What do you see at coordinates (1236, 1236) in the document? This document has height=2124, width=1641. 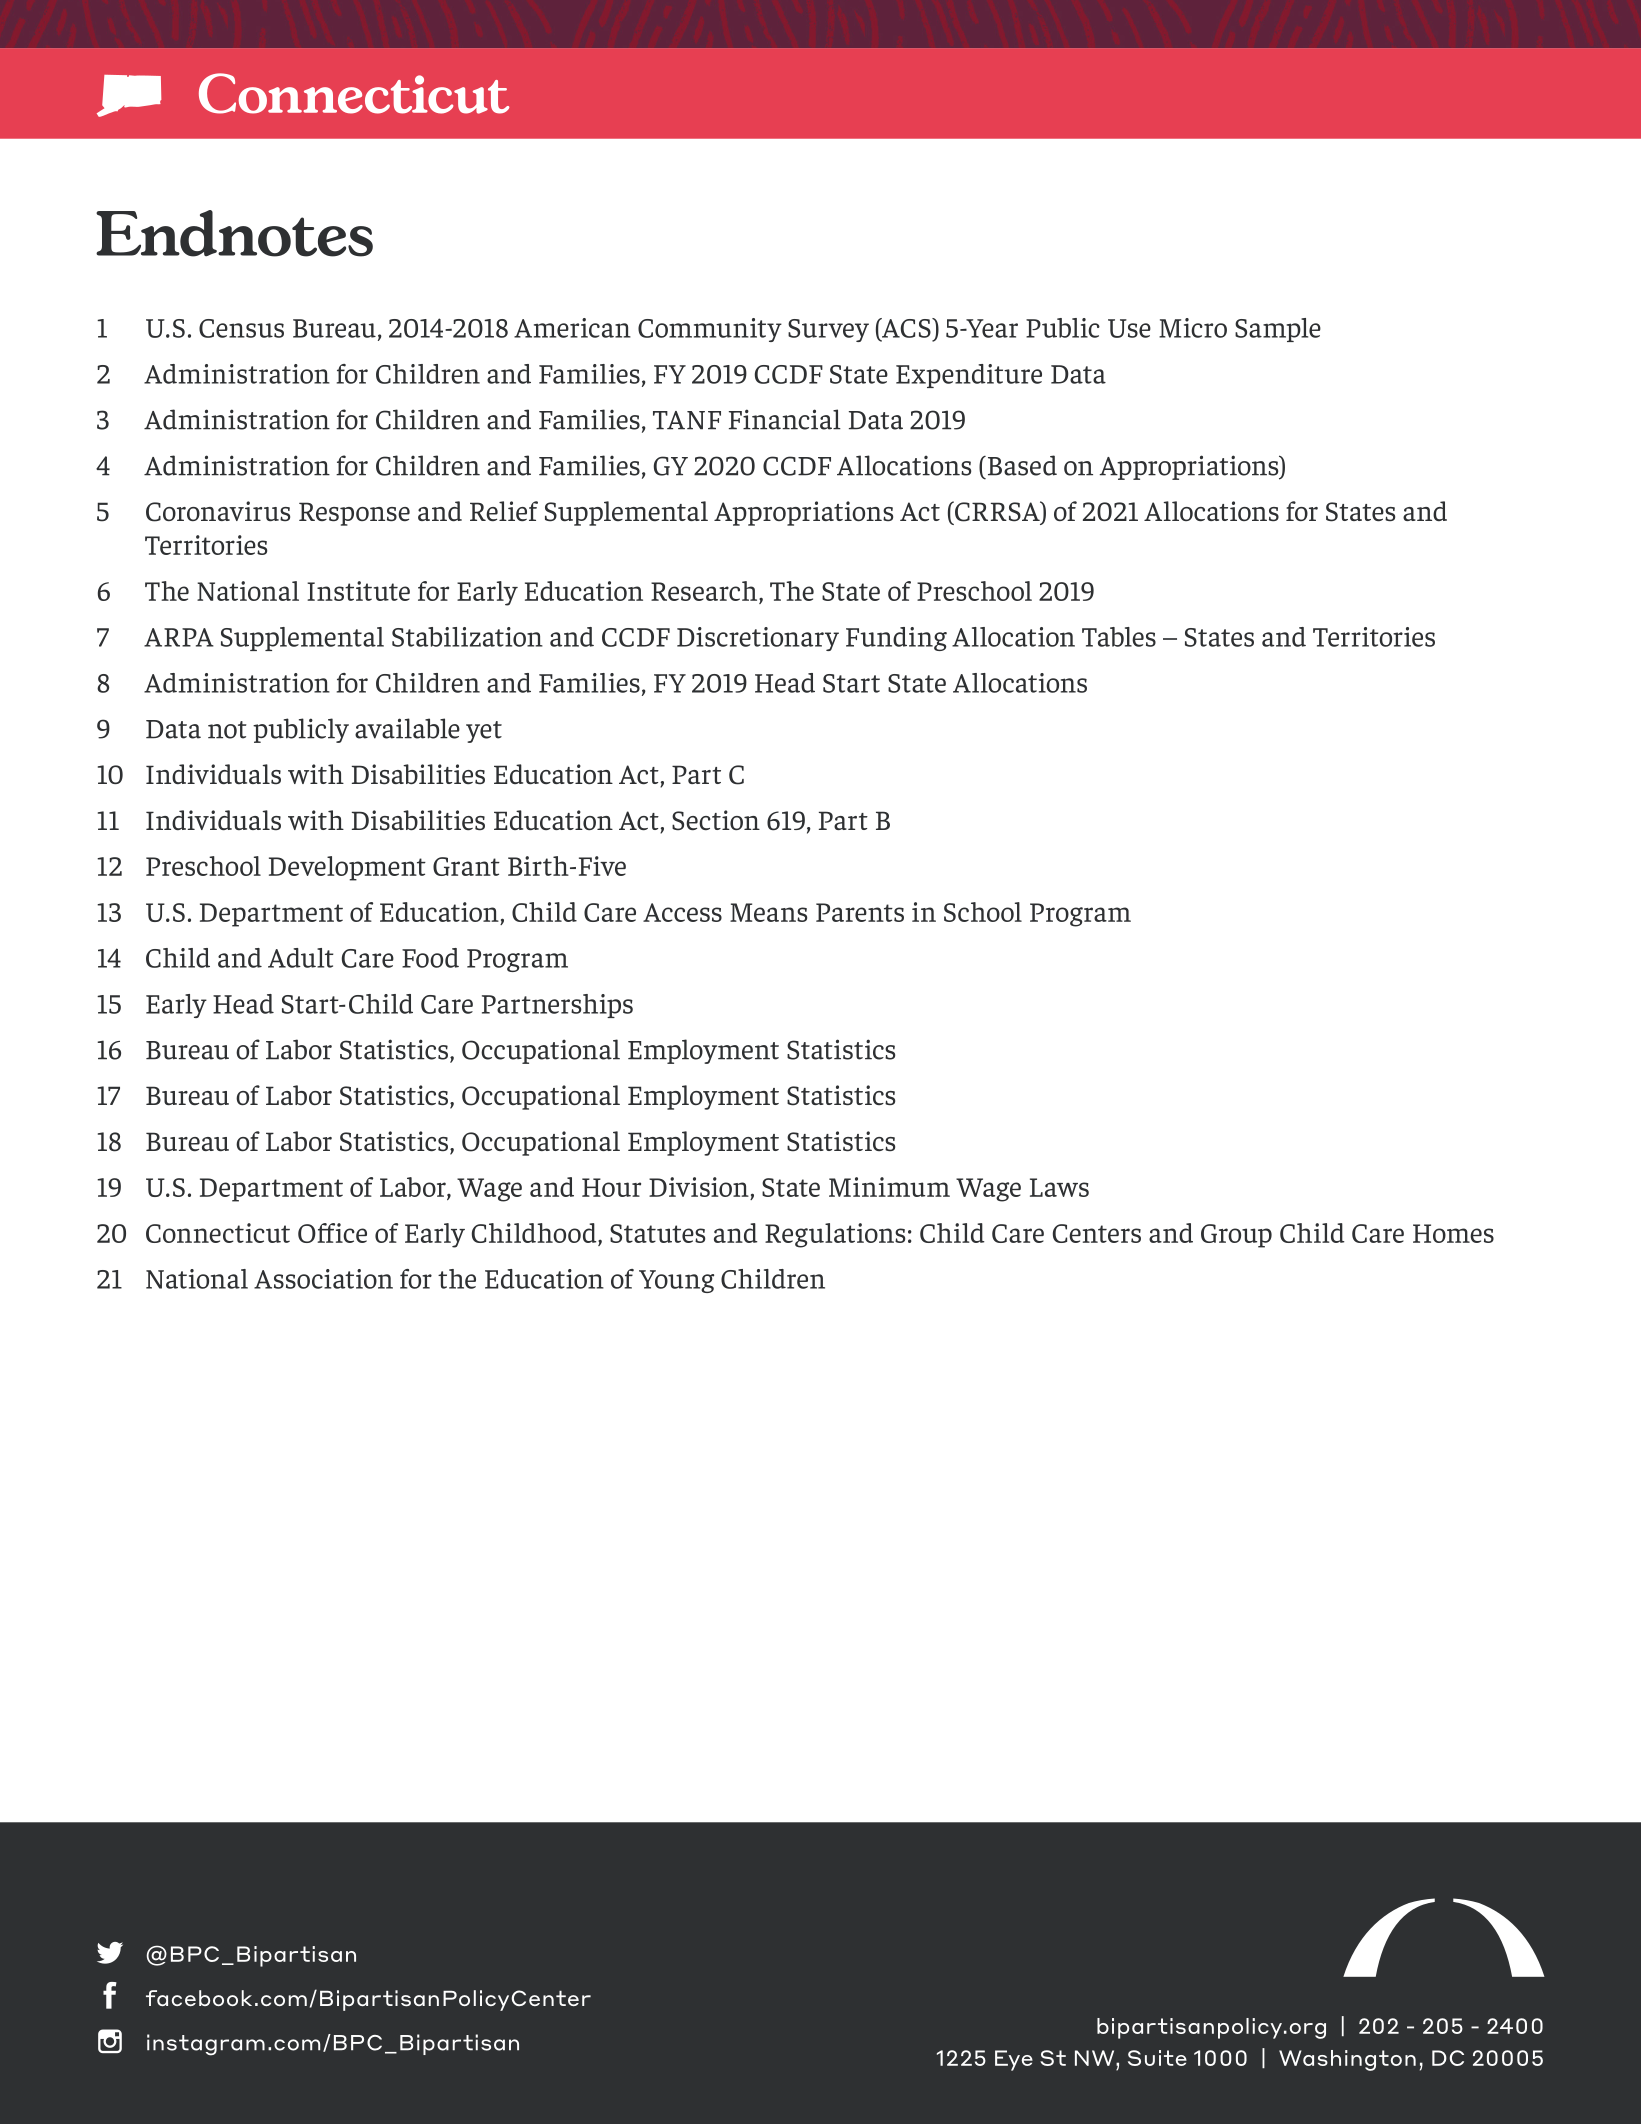 I see `Group` at bounding box center [1236, 1236].
